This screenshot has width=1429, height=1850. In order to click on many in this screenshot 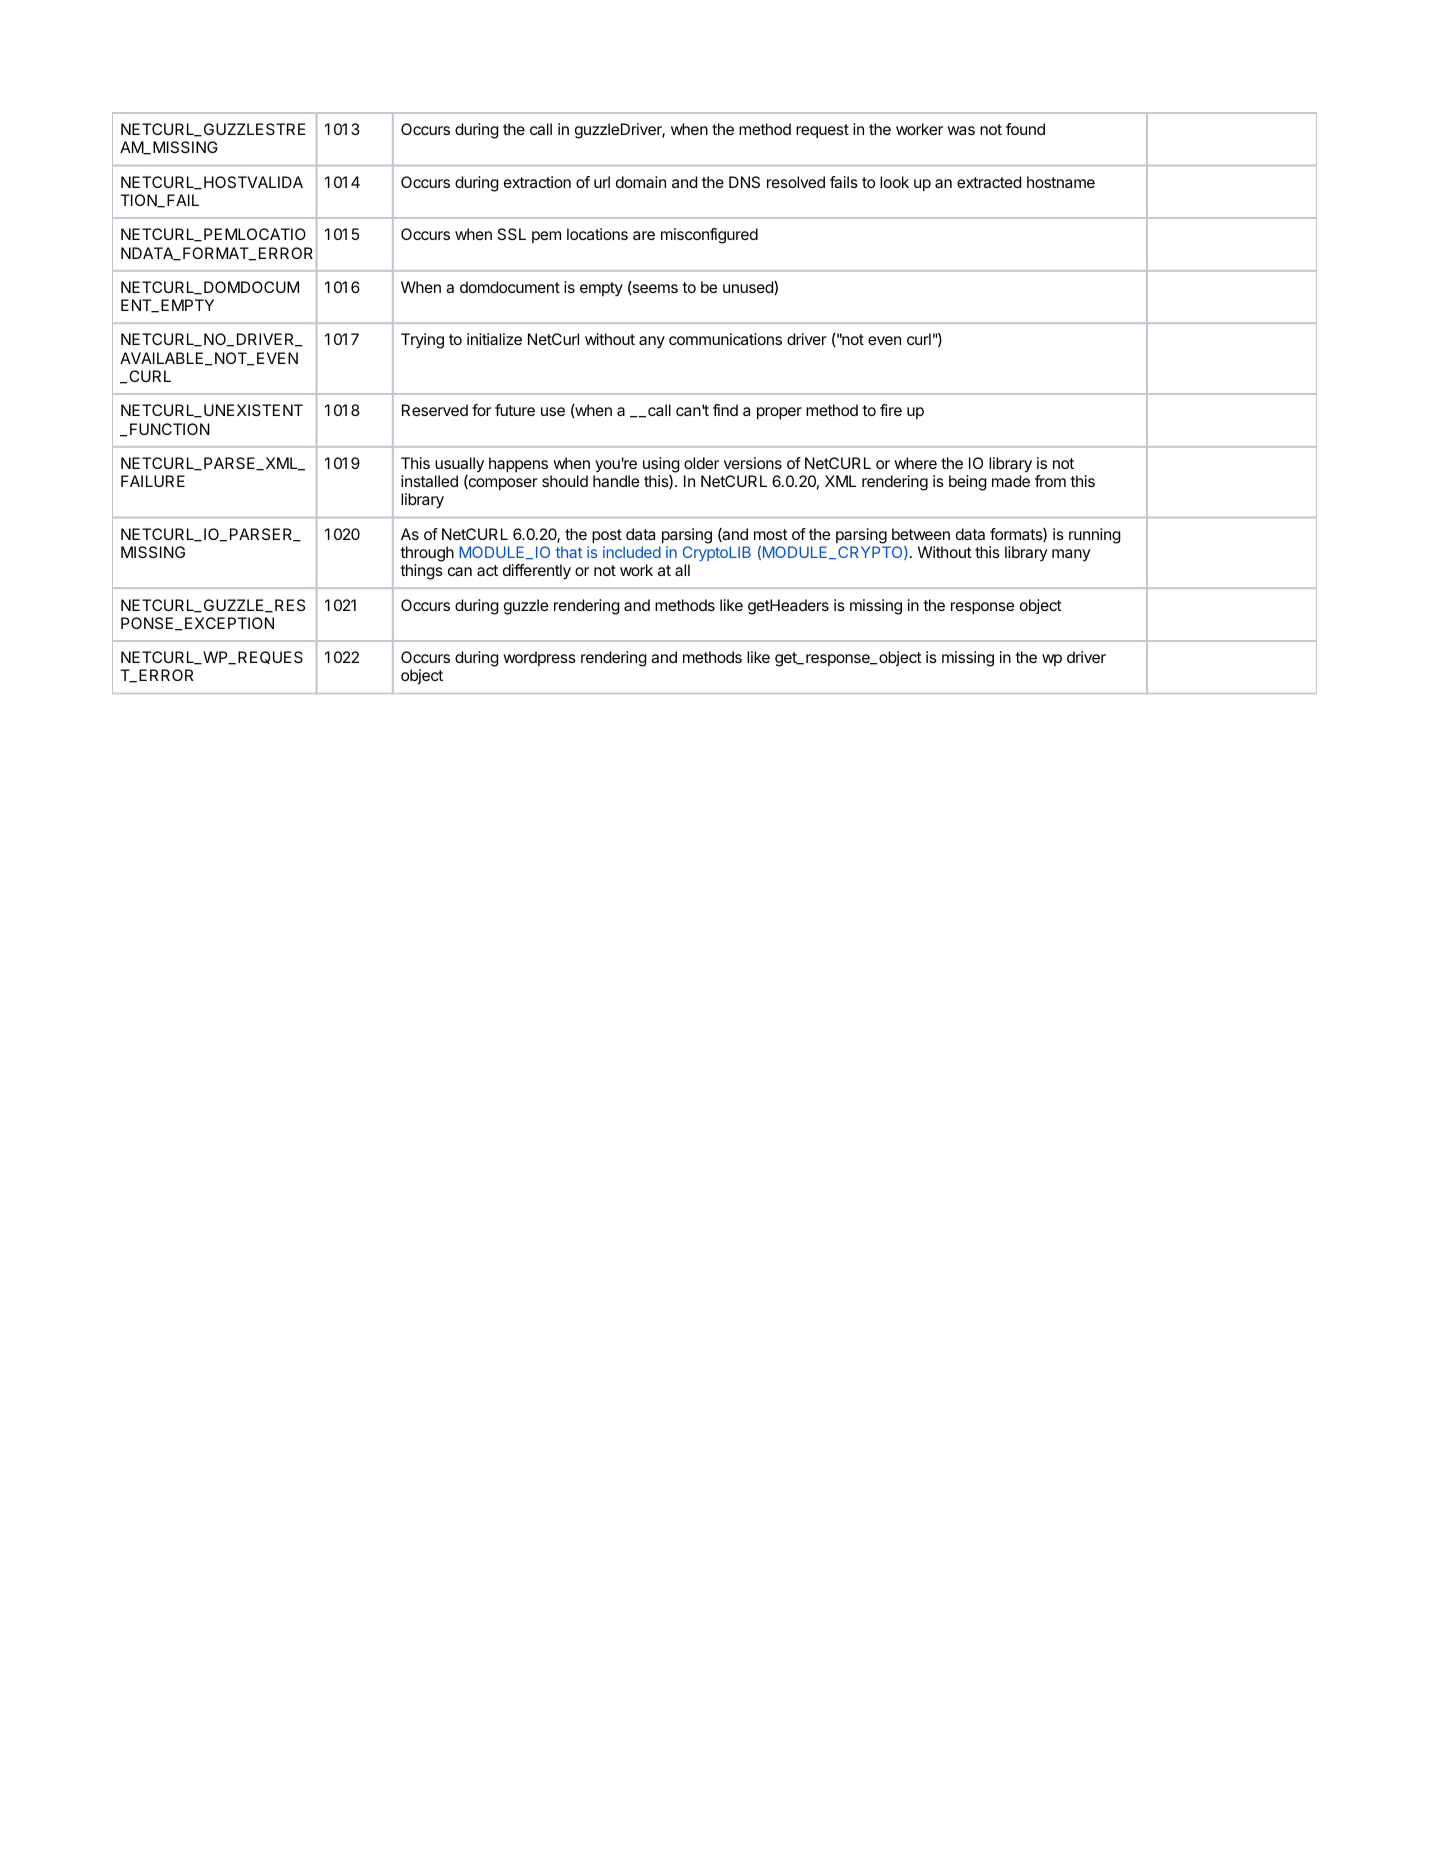, I will do `click(1071, 555)`.
